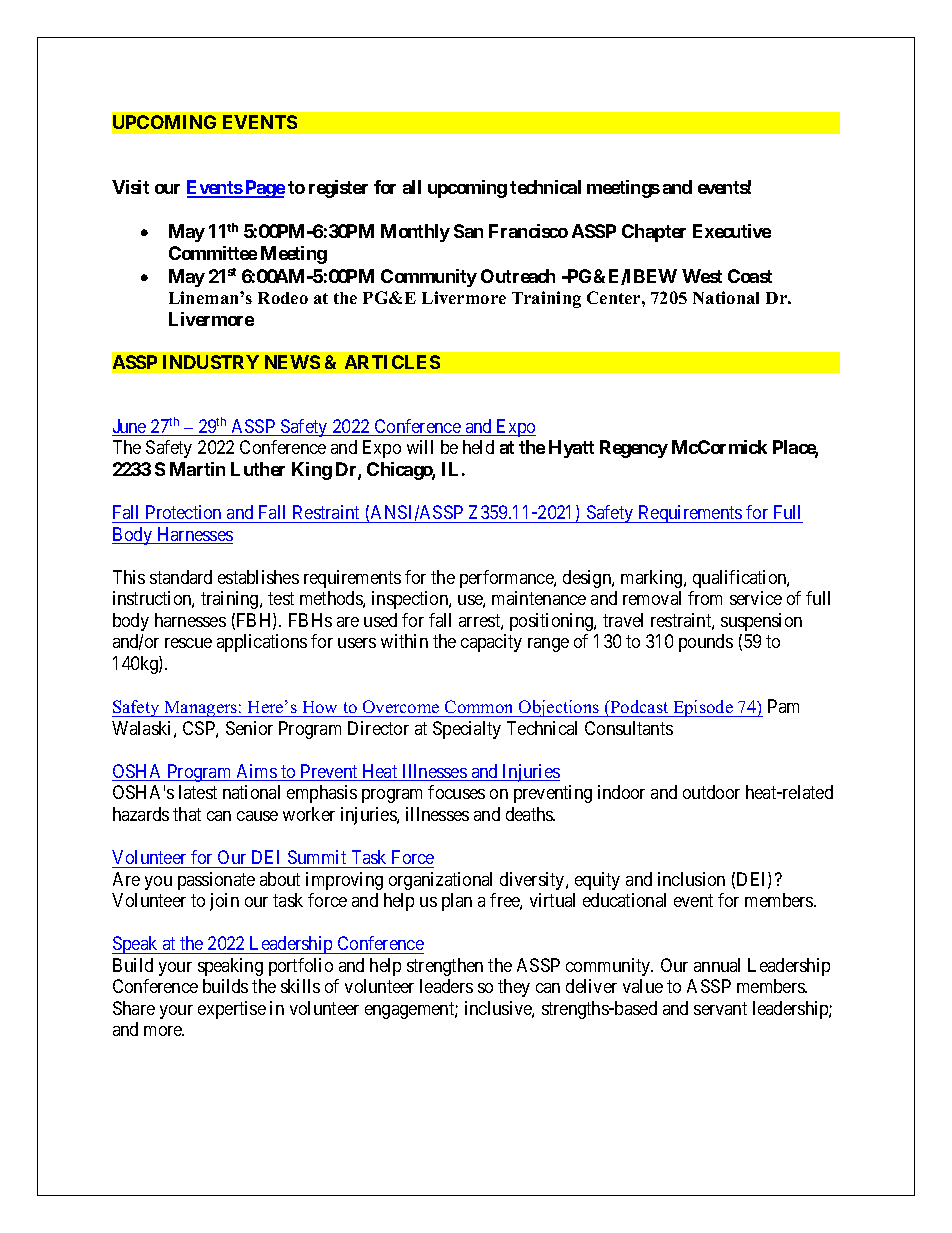 Image resolution: width=952 pixels, height=1233 pixels. What do you see at coordinates (478, 447) in the screenshot?
I see `held` at bounding box center [478, 447].
